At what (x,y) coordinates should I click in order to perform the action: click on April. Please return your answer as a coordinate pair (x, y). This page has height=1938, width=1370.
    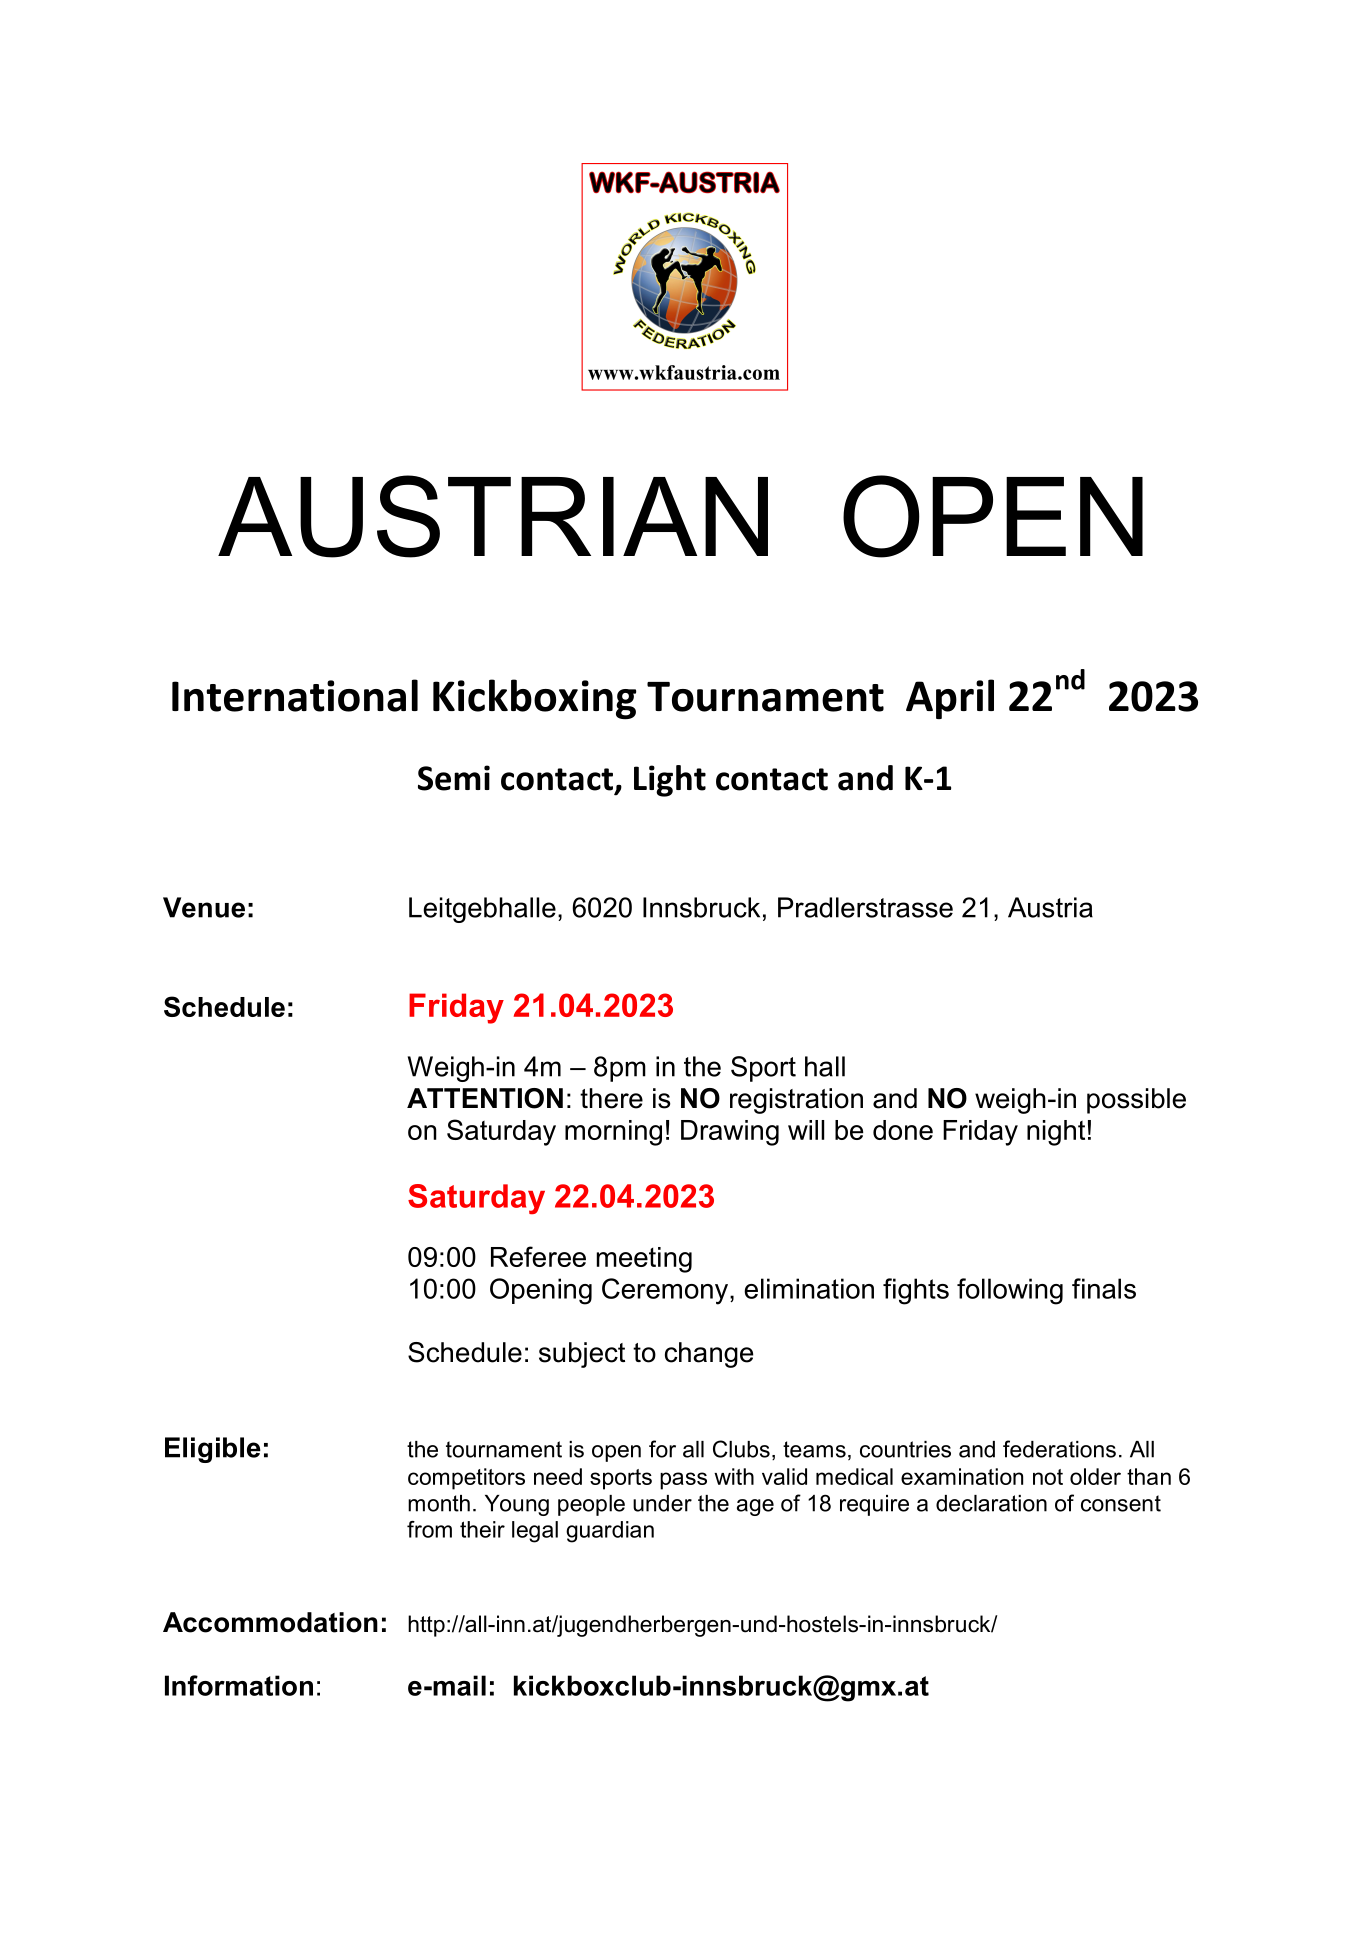
    Looking at the image, I should click on (950, 699).
